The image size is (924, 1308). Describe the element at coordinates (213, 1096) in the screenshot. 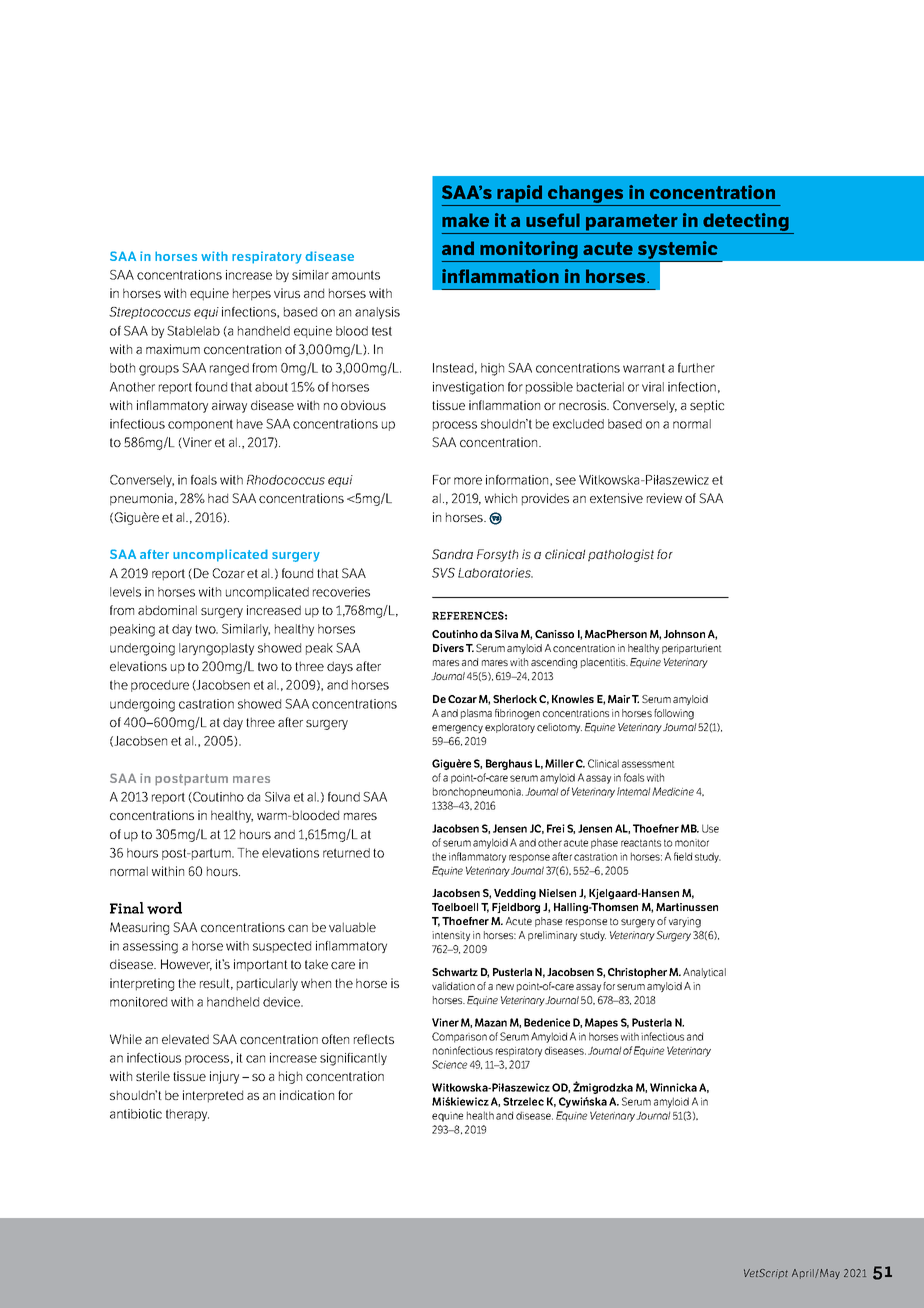

I see `interpreted` at that location.
